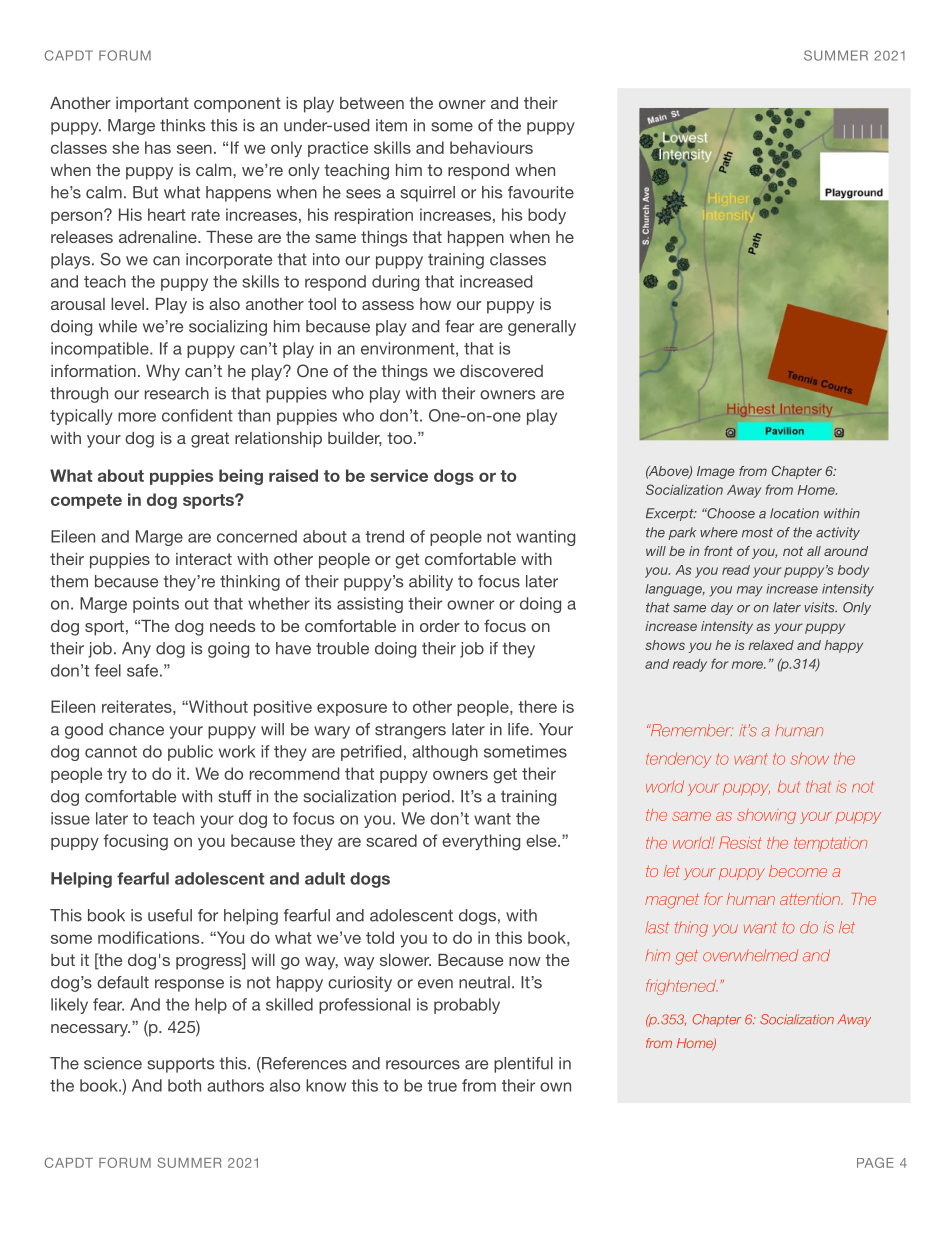 This image has width=952, height=1233. Describe the element at coordinates (491, 147) in the image. I see `behaviours` at that location.
